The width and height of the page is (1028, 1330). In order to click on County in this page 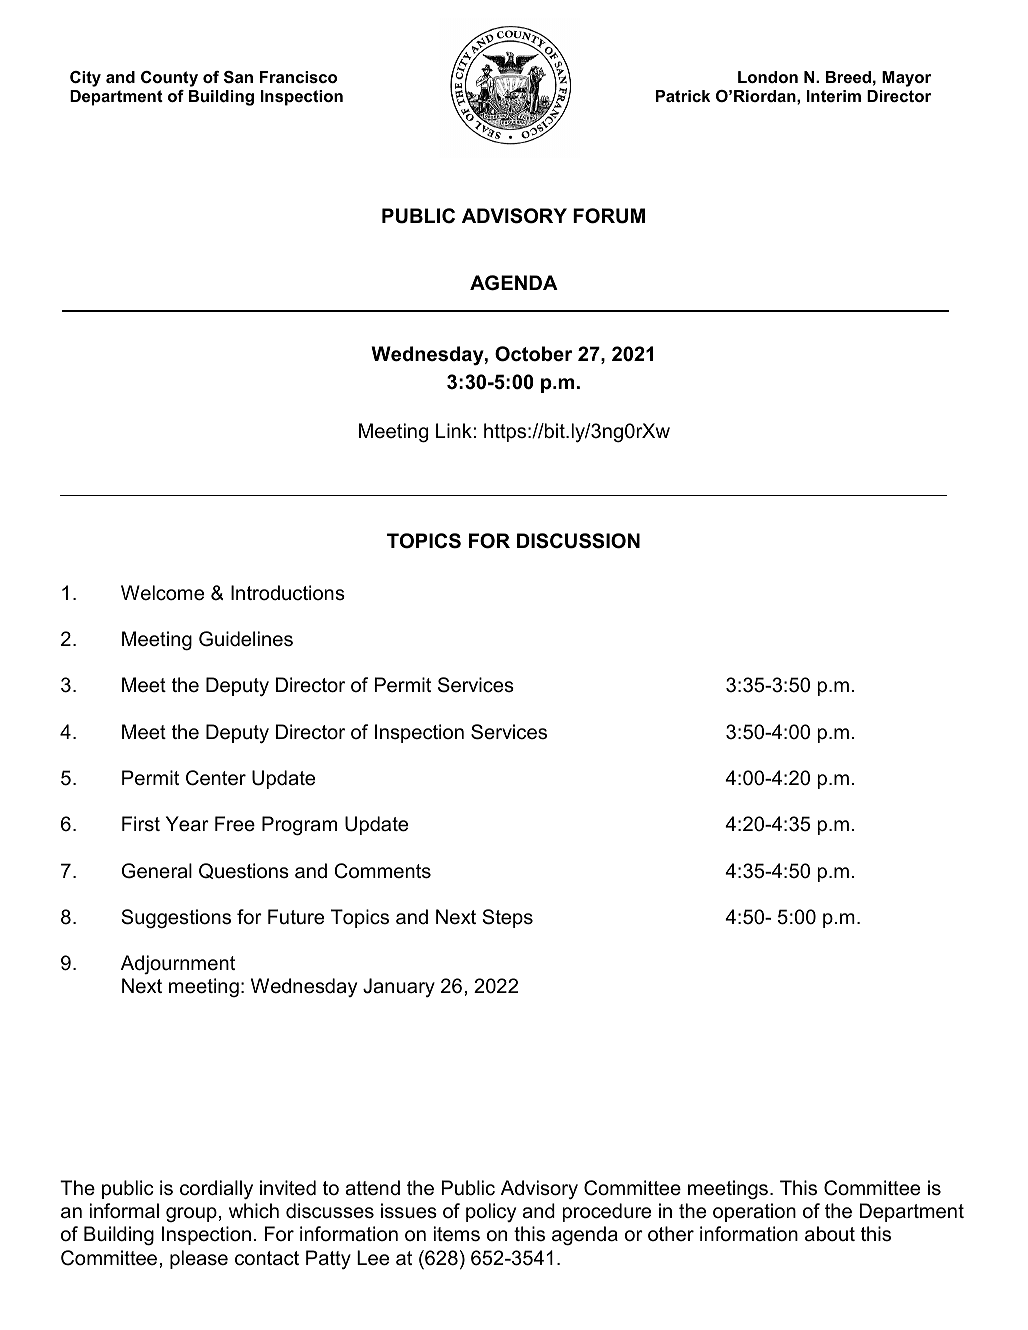, I will do `click(169, 79)`.
